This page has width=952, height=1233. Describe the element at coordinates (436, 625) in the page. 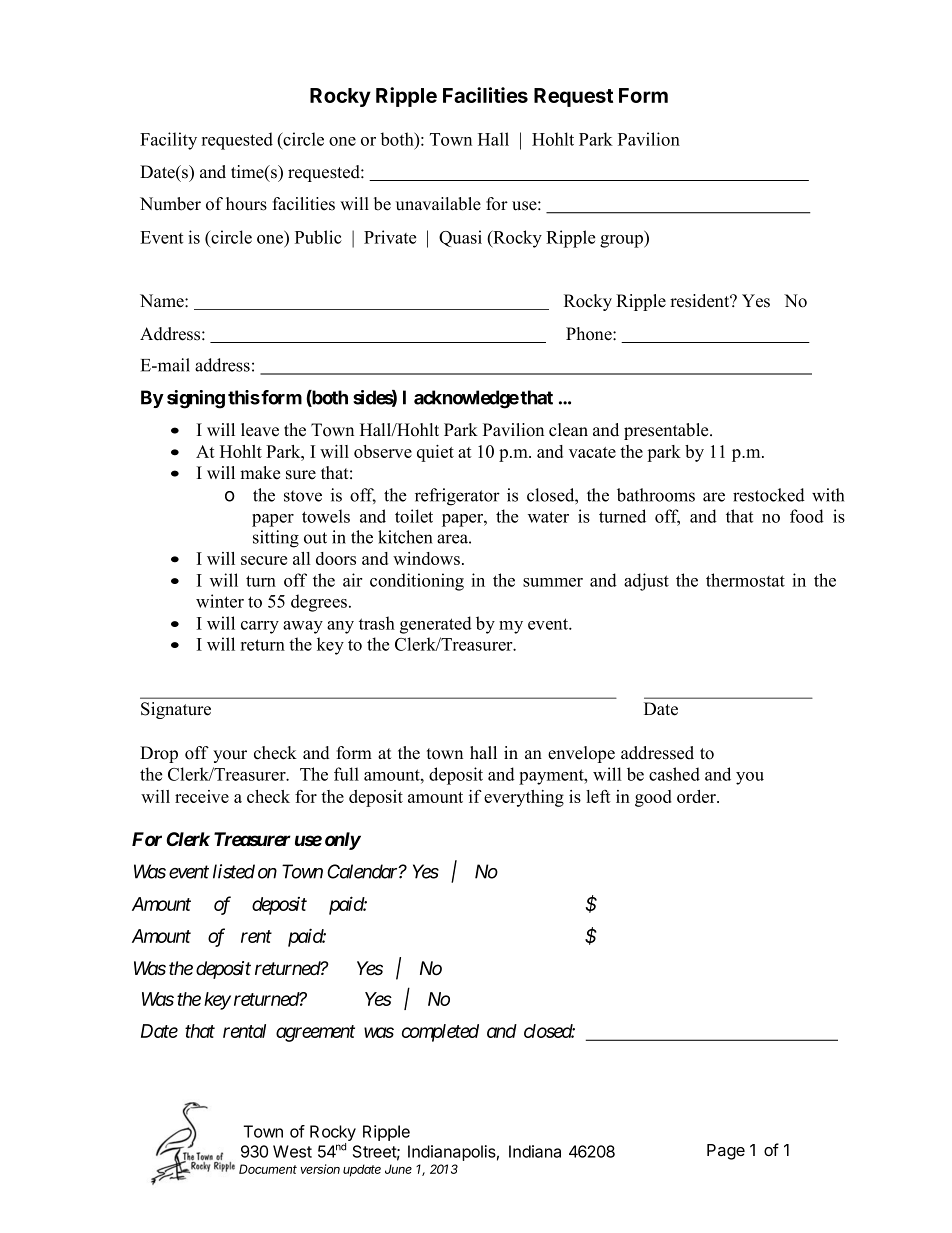

I see `generated` at that location.
